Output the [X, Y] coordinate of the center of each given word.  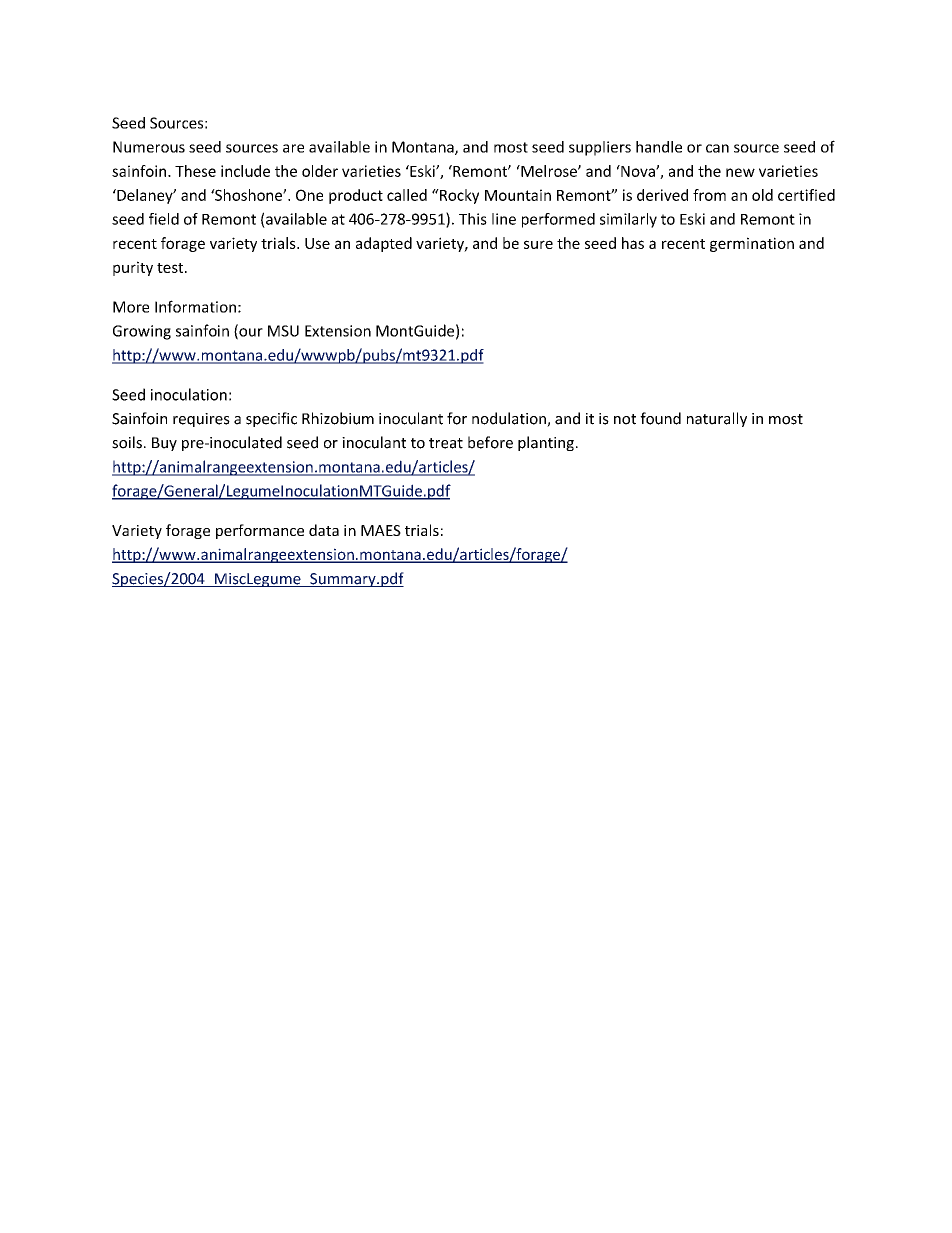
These [195, 171]
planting [546, 443]
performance [260, 531]
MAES [381, 530]
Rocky [458, 196]
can [717, 148]
